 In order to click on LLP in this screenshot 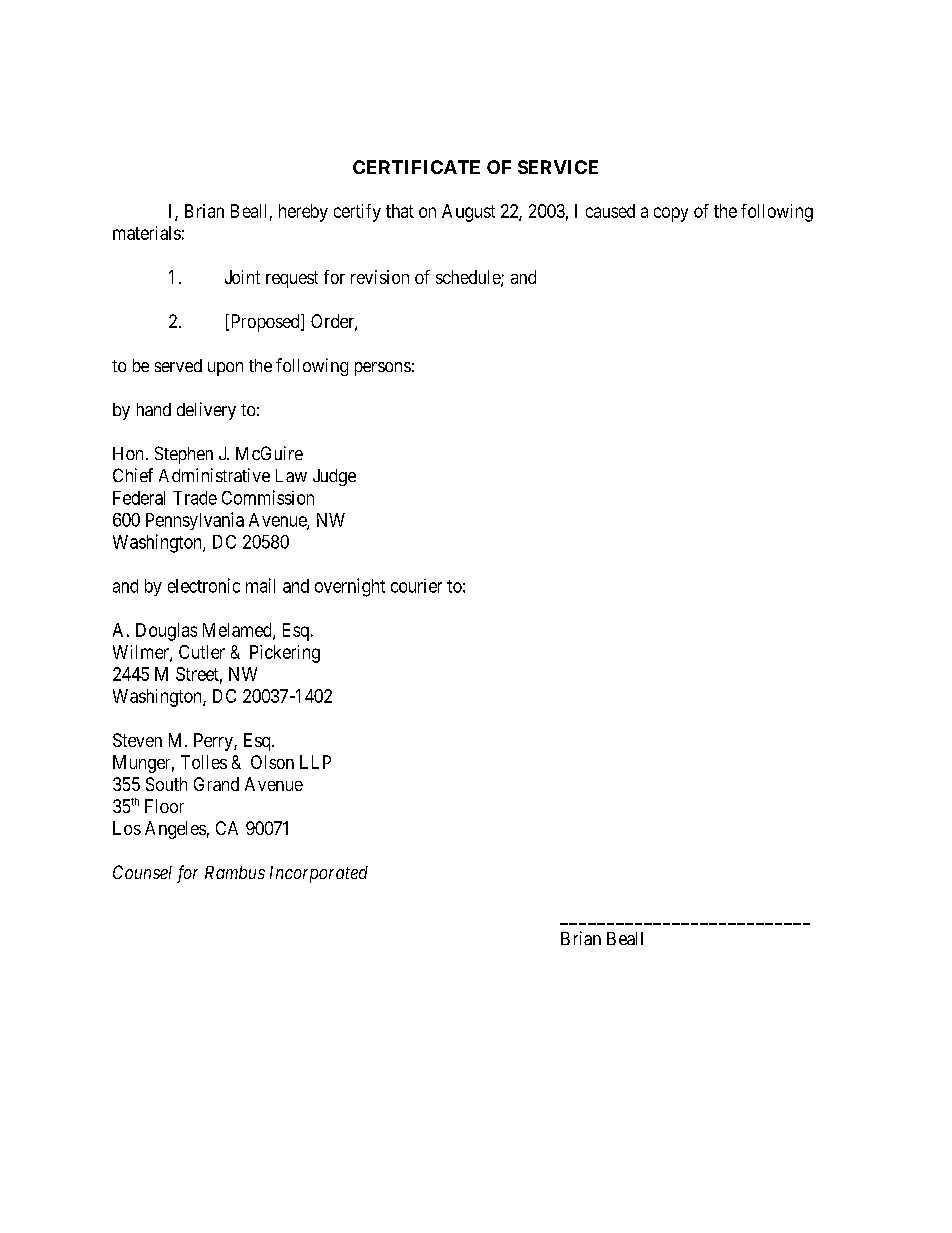, I will do `click(315, 762)`.
